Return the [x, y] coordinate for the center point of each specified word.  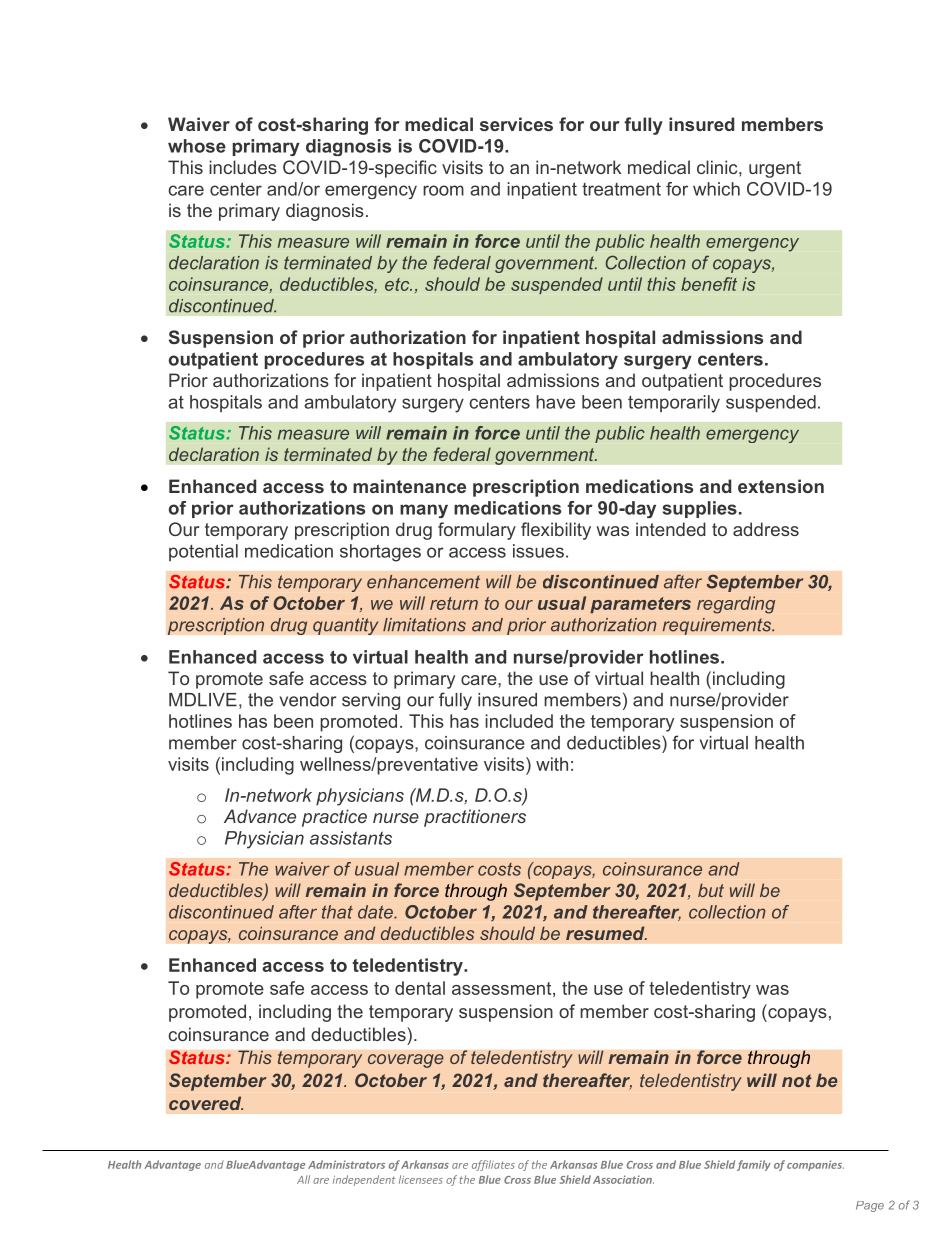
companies [815, 1165]
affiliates [493, 1165]
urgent [775, 169]
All [303, 1179]
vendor [308, 700]
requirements [718, 626]
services [516, 124]
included [519, 721]
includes [243, 167]
